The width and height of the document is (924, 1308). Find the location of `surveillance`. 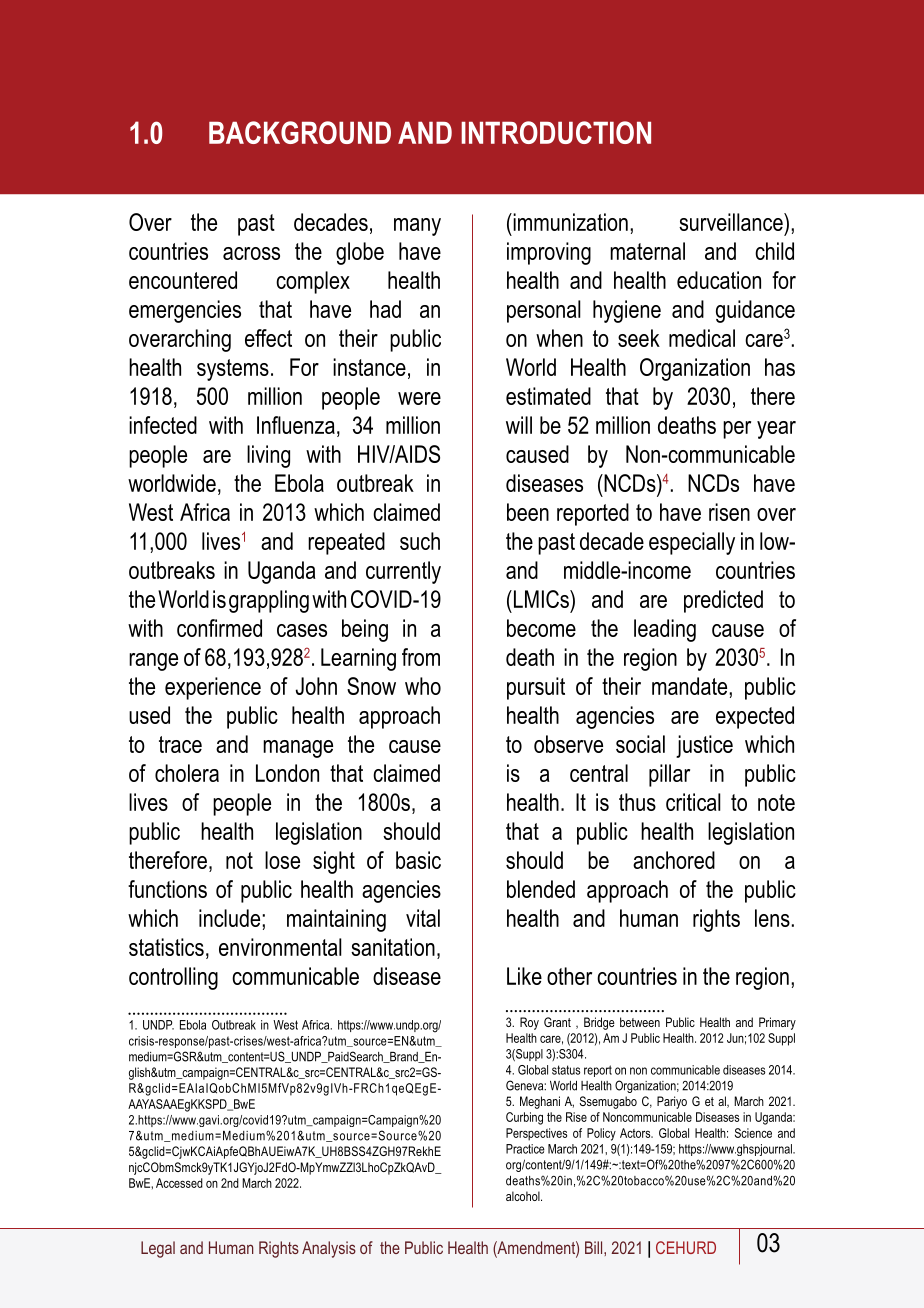

surveillance is located at coordinates (732, 222).
